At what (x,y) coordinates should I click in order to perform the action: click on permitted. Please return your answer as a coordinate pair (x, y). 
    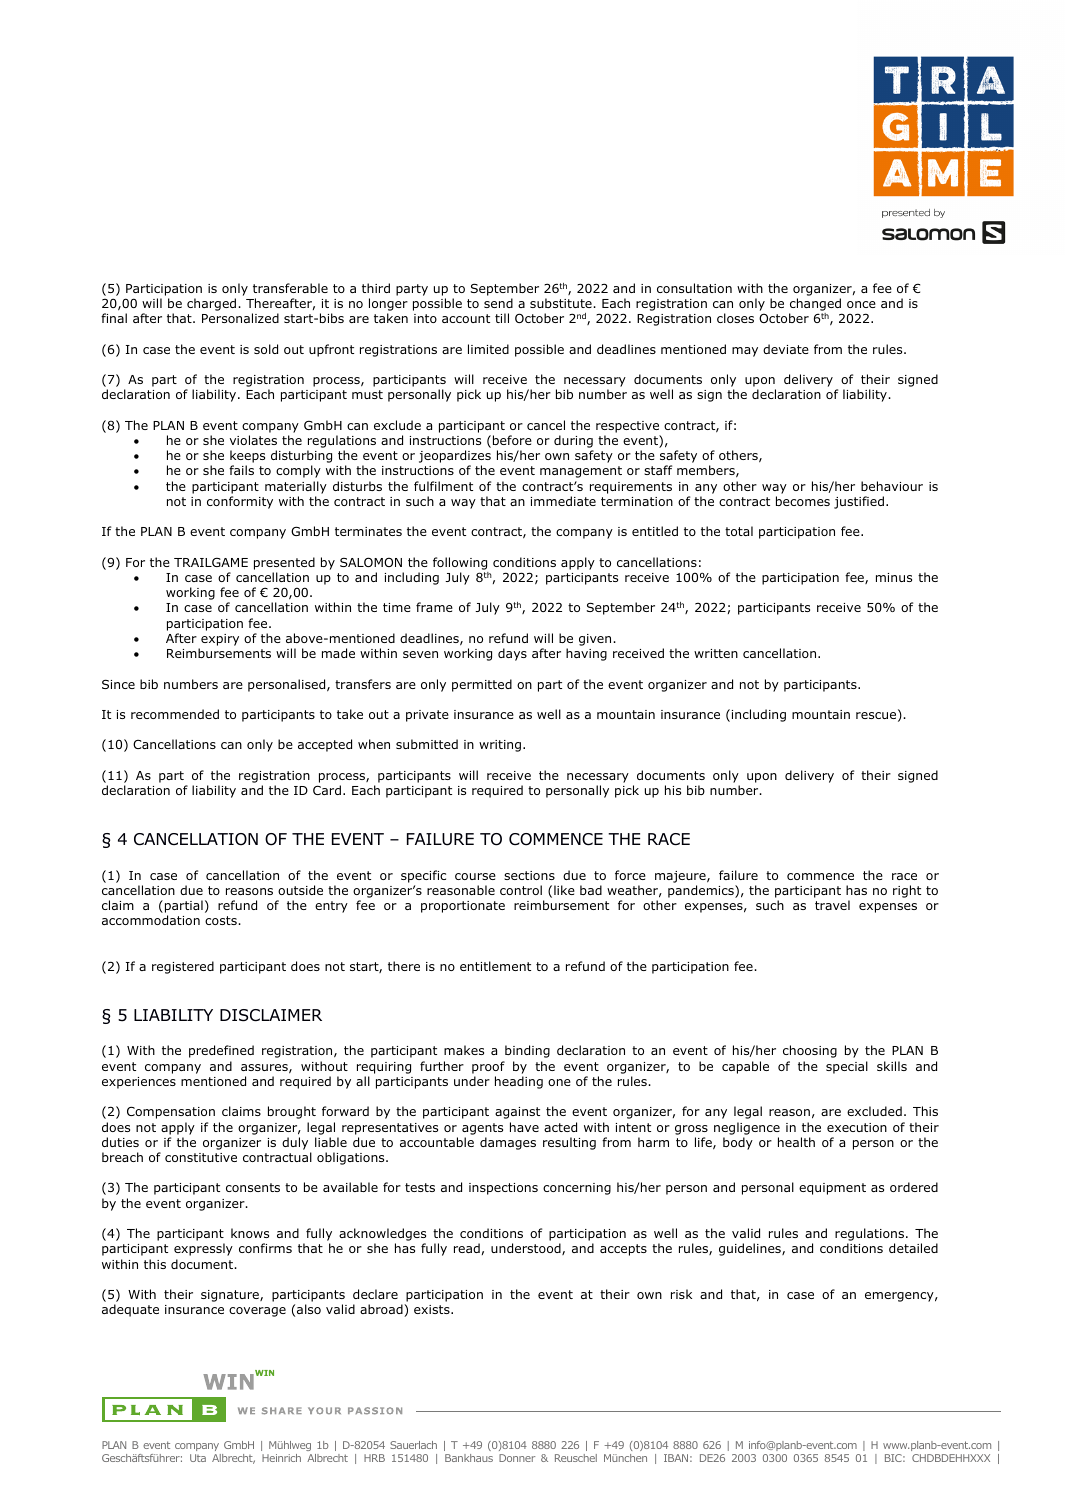
    Looking at the image, I should click on (482, 685).
